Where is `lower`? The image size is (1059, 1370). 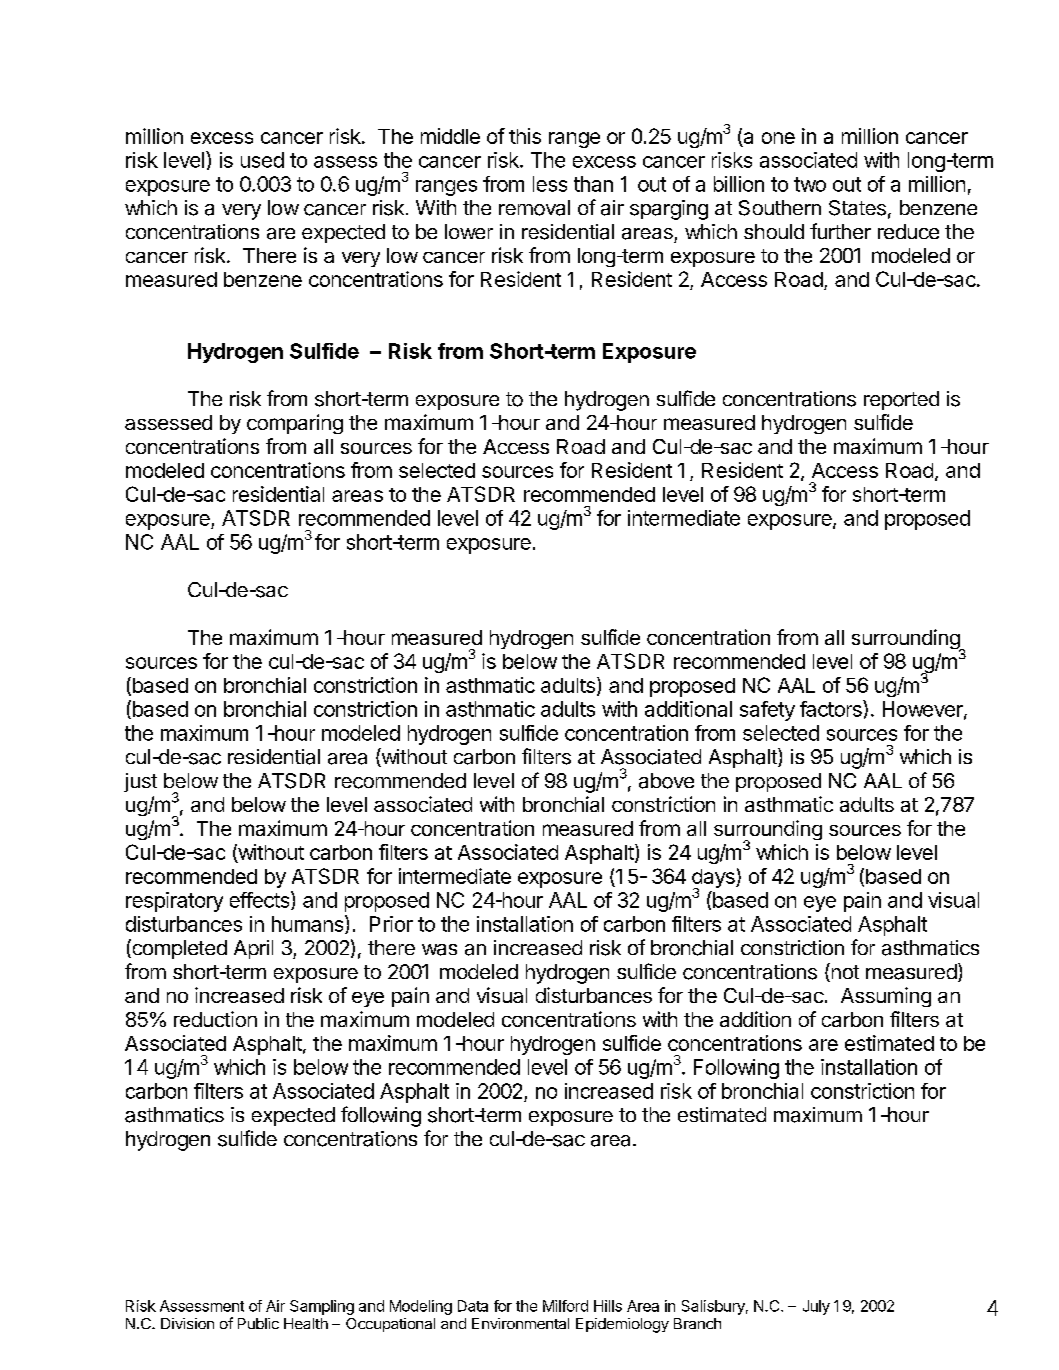
lower is located at coordinates (469, 231).
